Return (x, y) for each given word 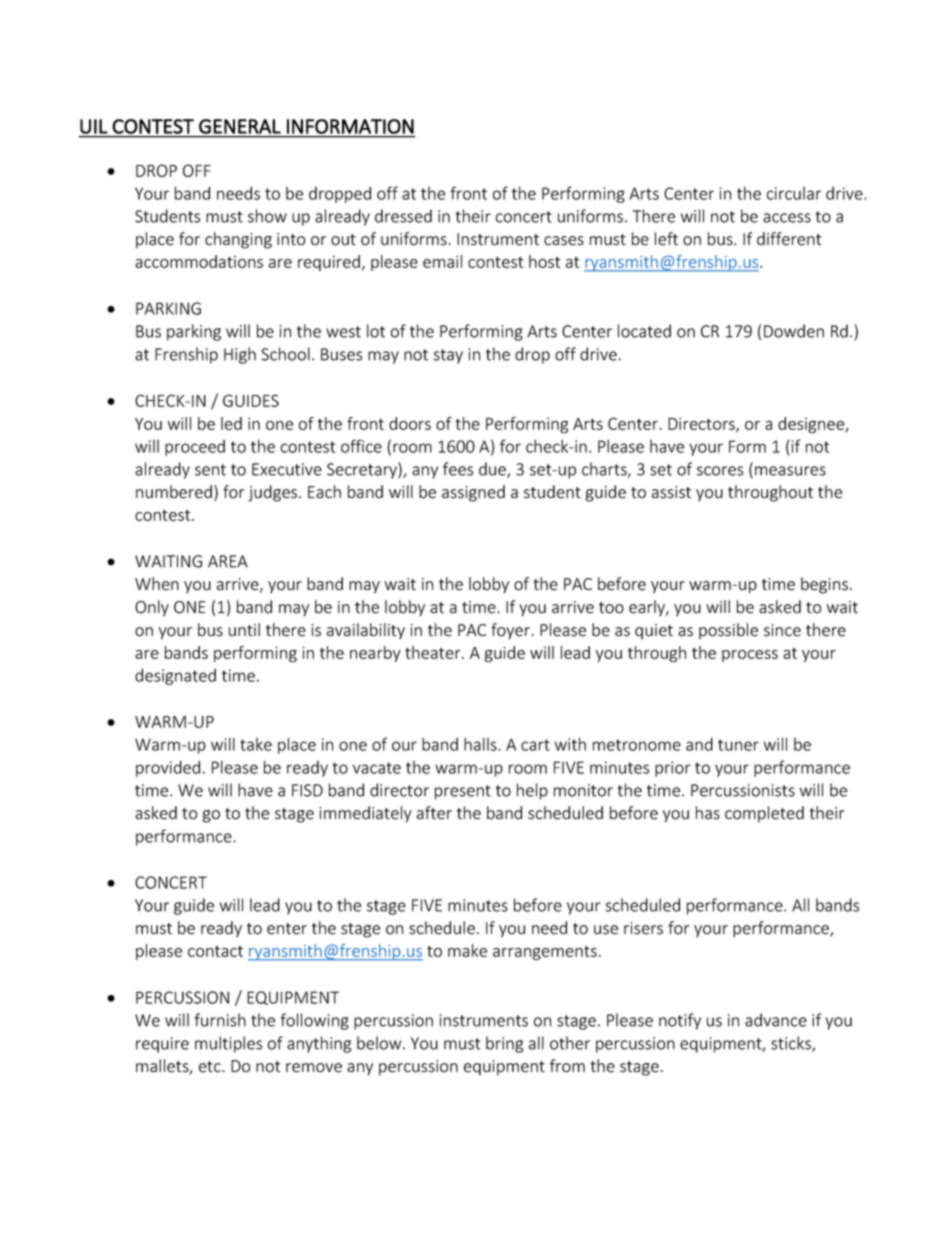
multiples (228, 1044)
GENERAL (240, 126)
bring (504, 1044)
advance (776, 1020)
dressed (403, 216)
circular (794, 193)
